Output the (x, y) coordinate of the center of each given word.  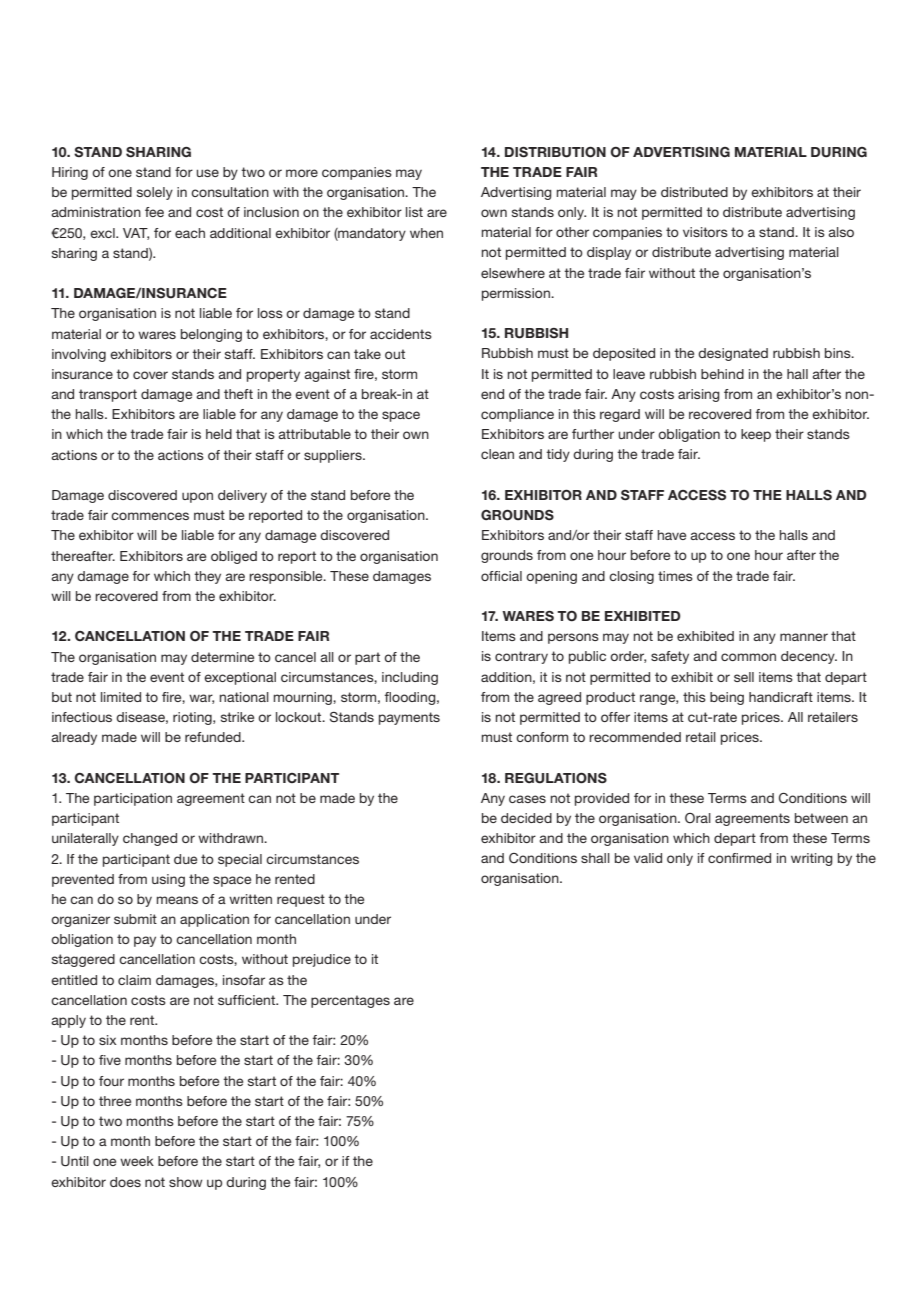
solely (155, 193)
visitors (705, 232)
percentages (350, 1001)
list (414, 212)
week (137, 1161)
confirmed (739, 858)
